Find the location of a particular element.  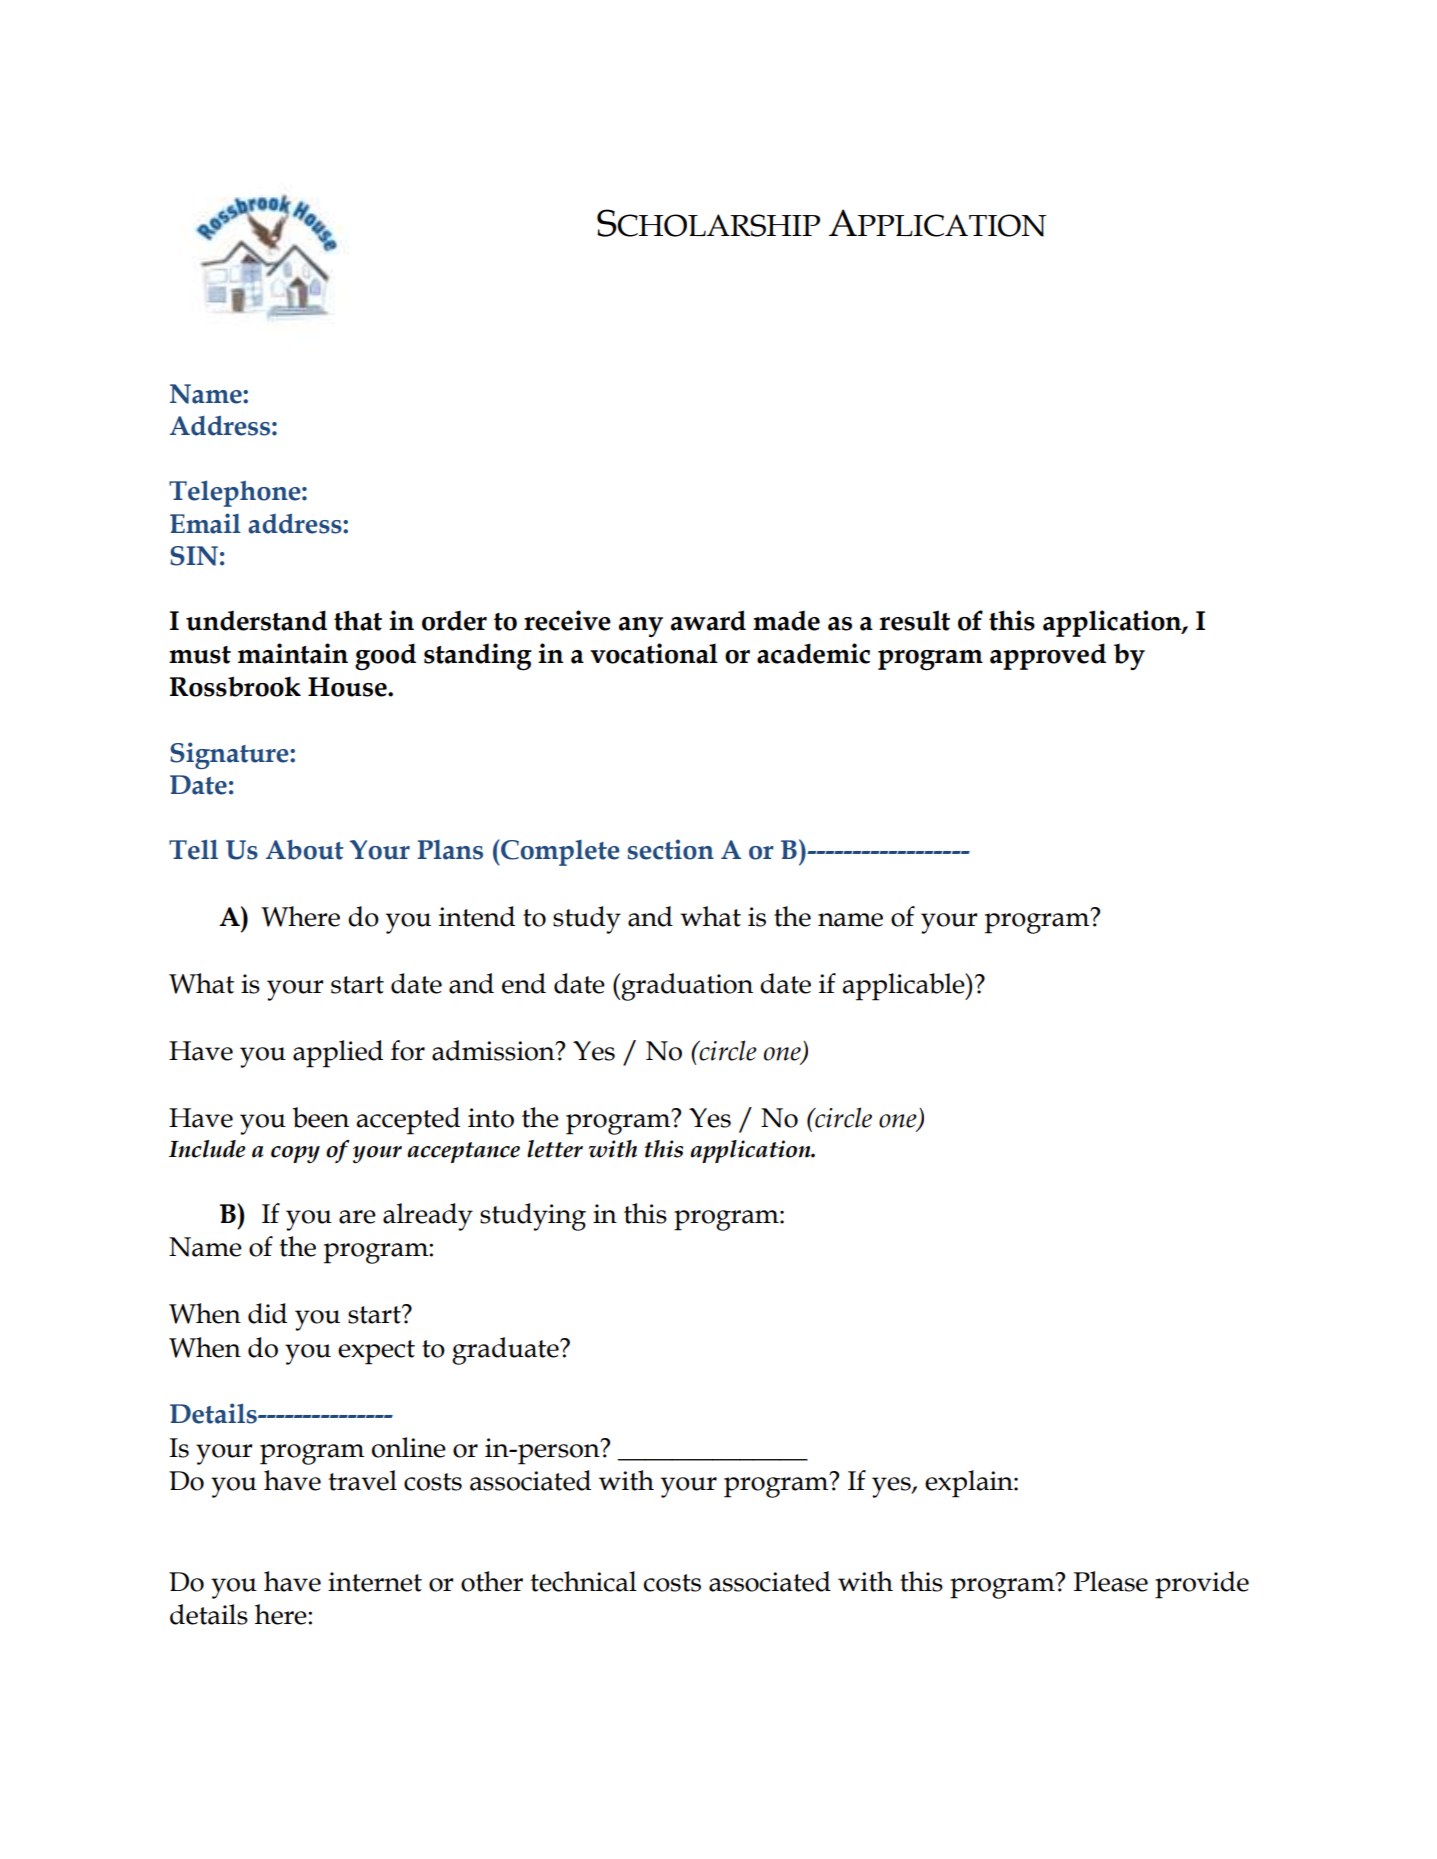

graduation is located at coordinates (687, 987).
